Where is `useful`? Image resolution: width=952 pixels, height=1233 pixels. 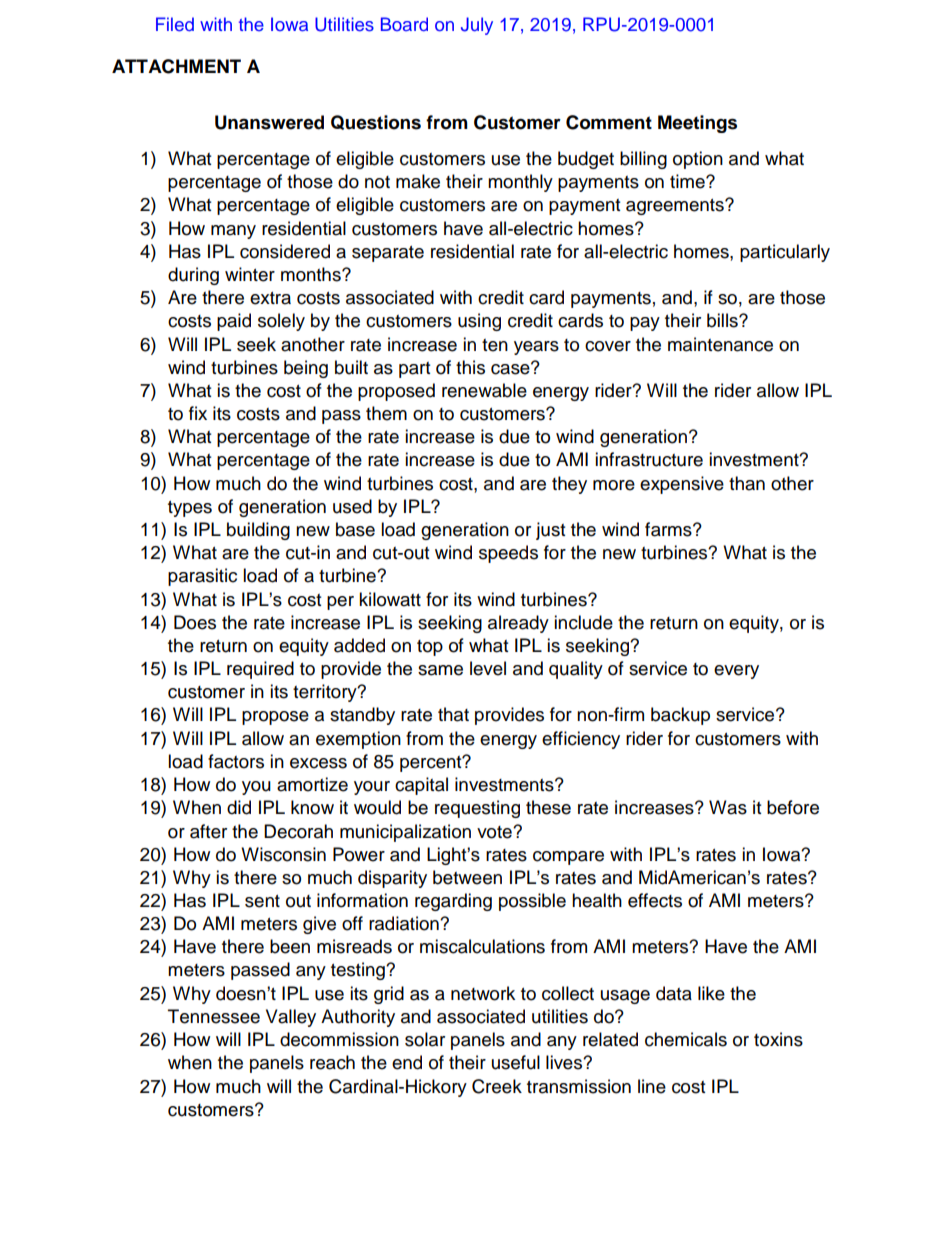
useful is located at coordinates (516, 1062).
